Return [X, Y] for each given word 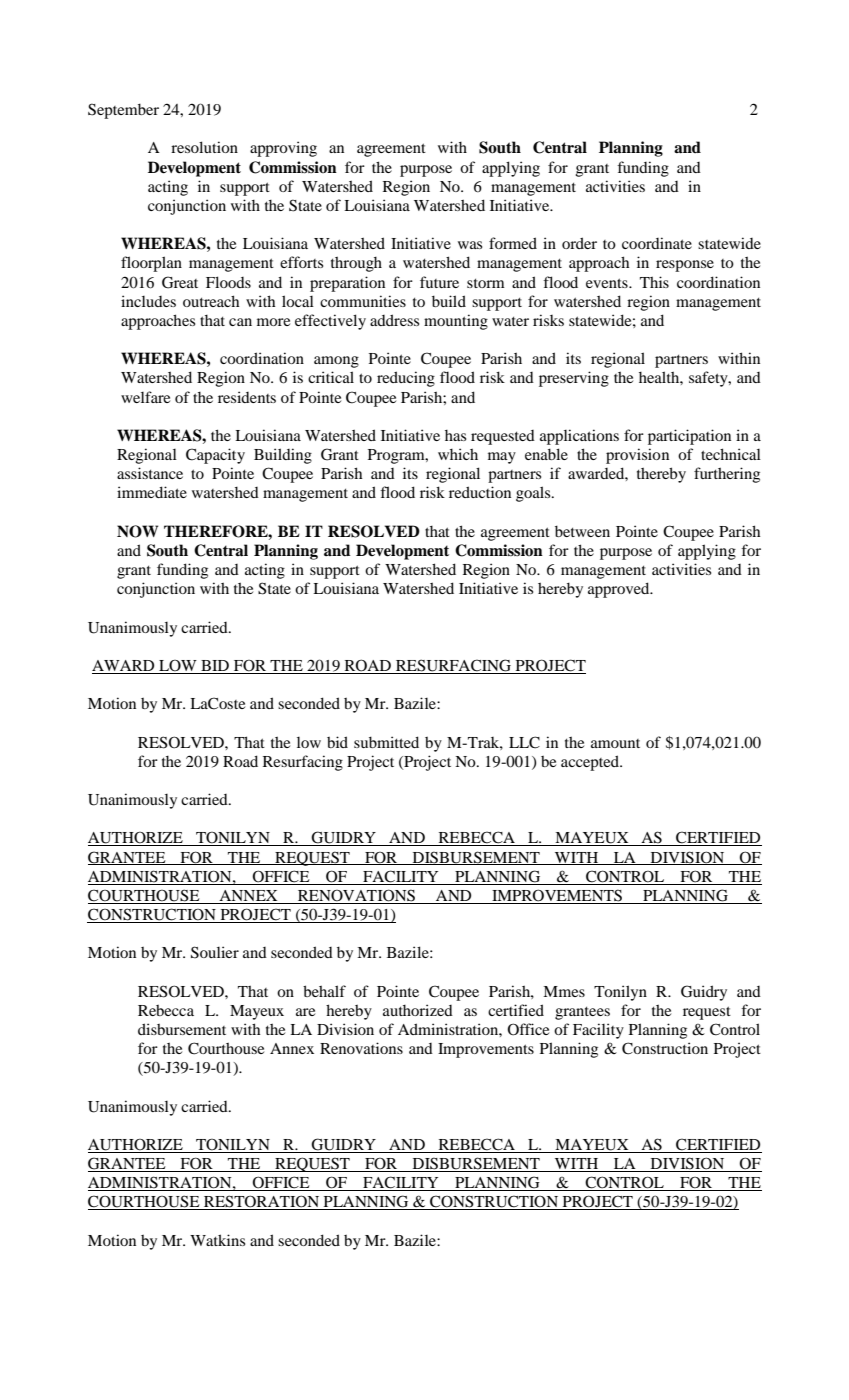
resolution [204, 147]
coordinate [657, 243]
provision [637, 456]
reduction [480, 492]
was [470, 245]
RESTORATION [262, 1202]
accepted [591, 763]
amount [615, 743]
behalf [324, 991]
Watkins [217, 1240]
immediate [152, 492]
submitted [386, 742]
